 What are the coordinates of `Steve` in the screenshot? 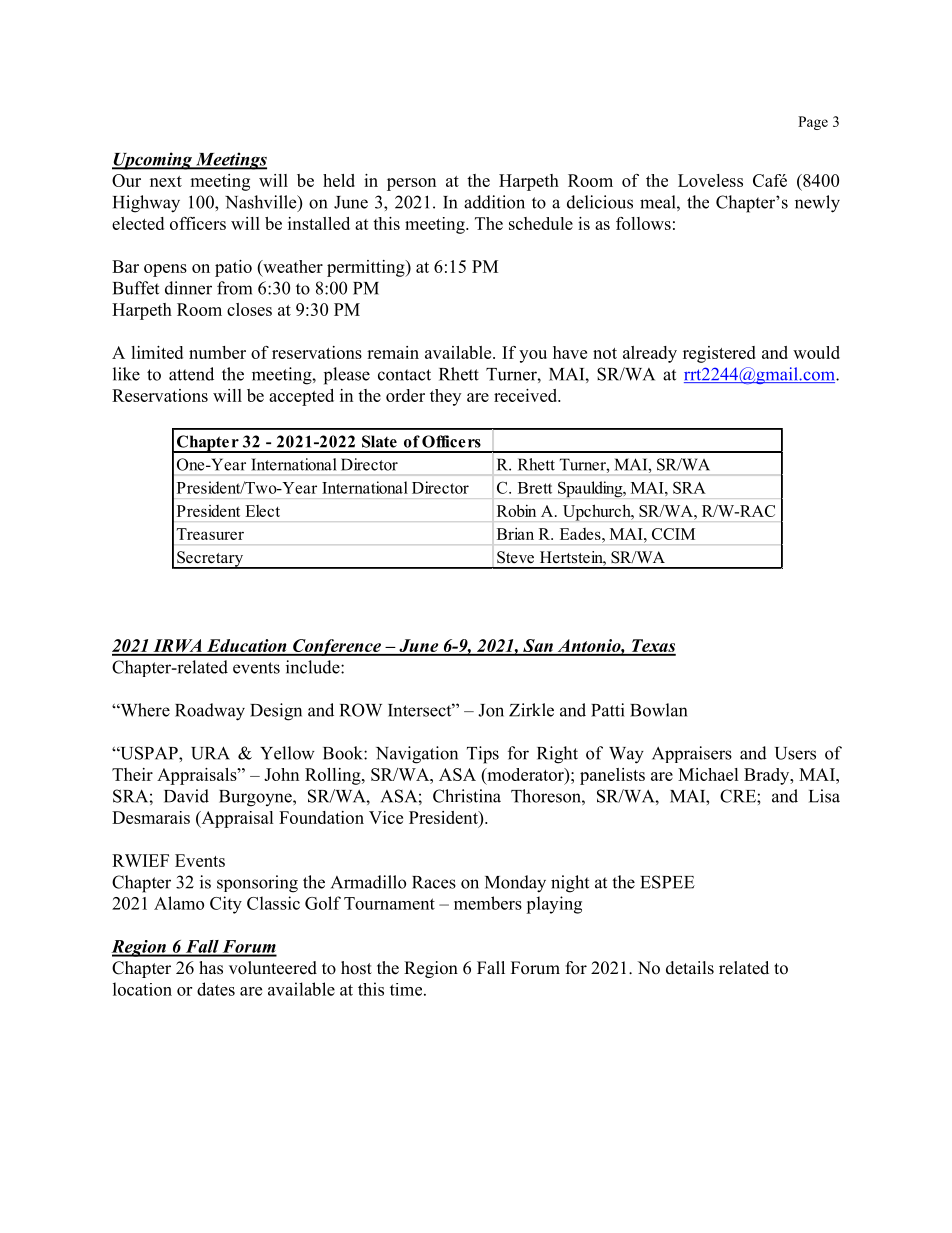 It's located at (515, 557).
